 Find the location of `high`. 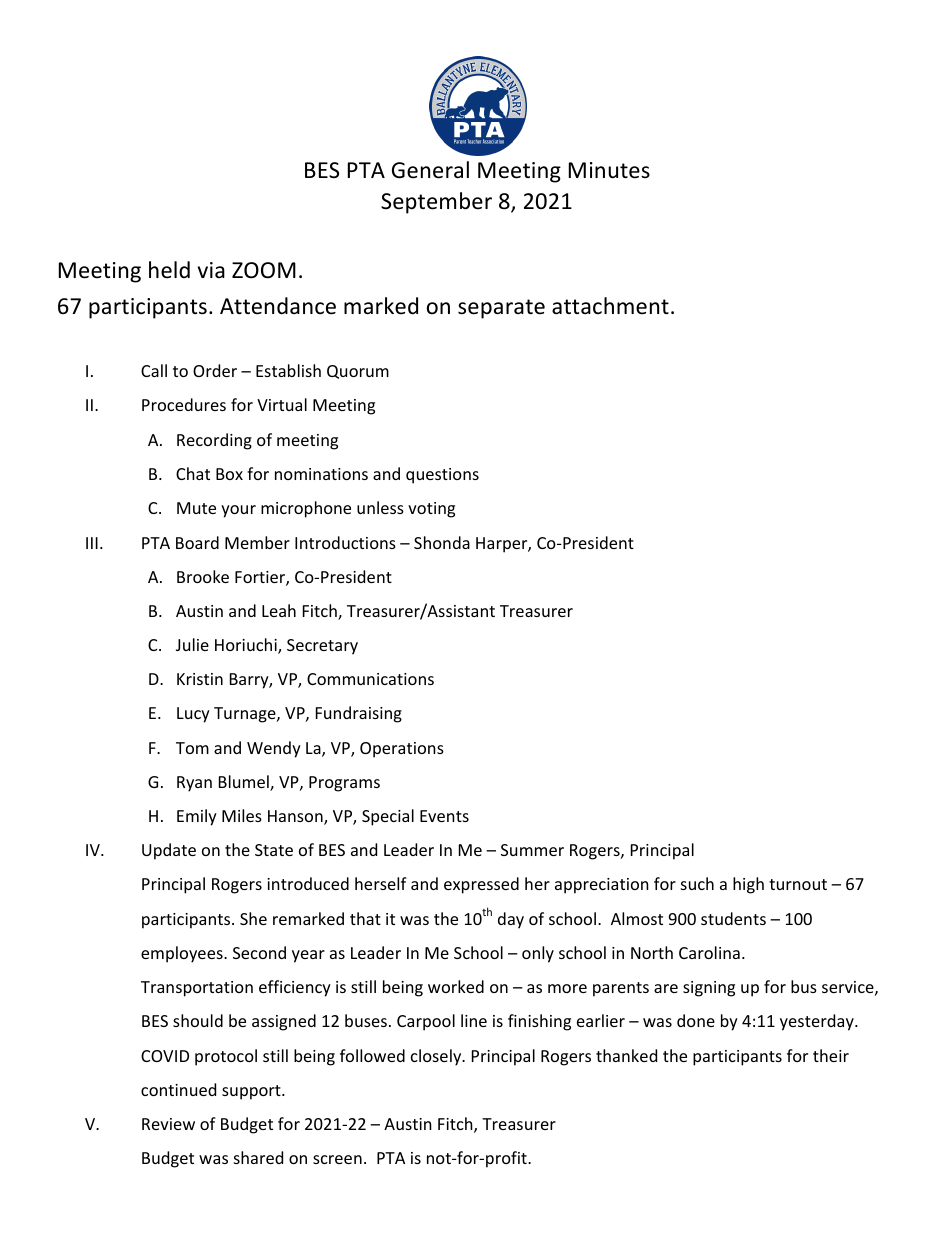

high is located at coordinates (748, 885).
